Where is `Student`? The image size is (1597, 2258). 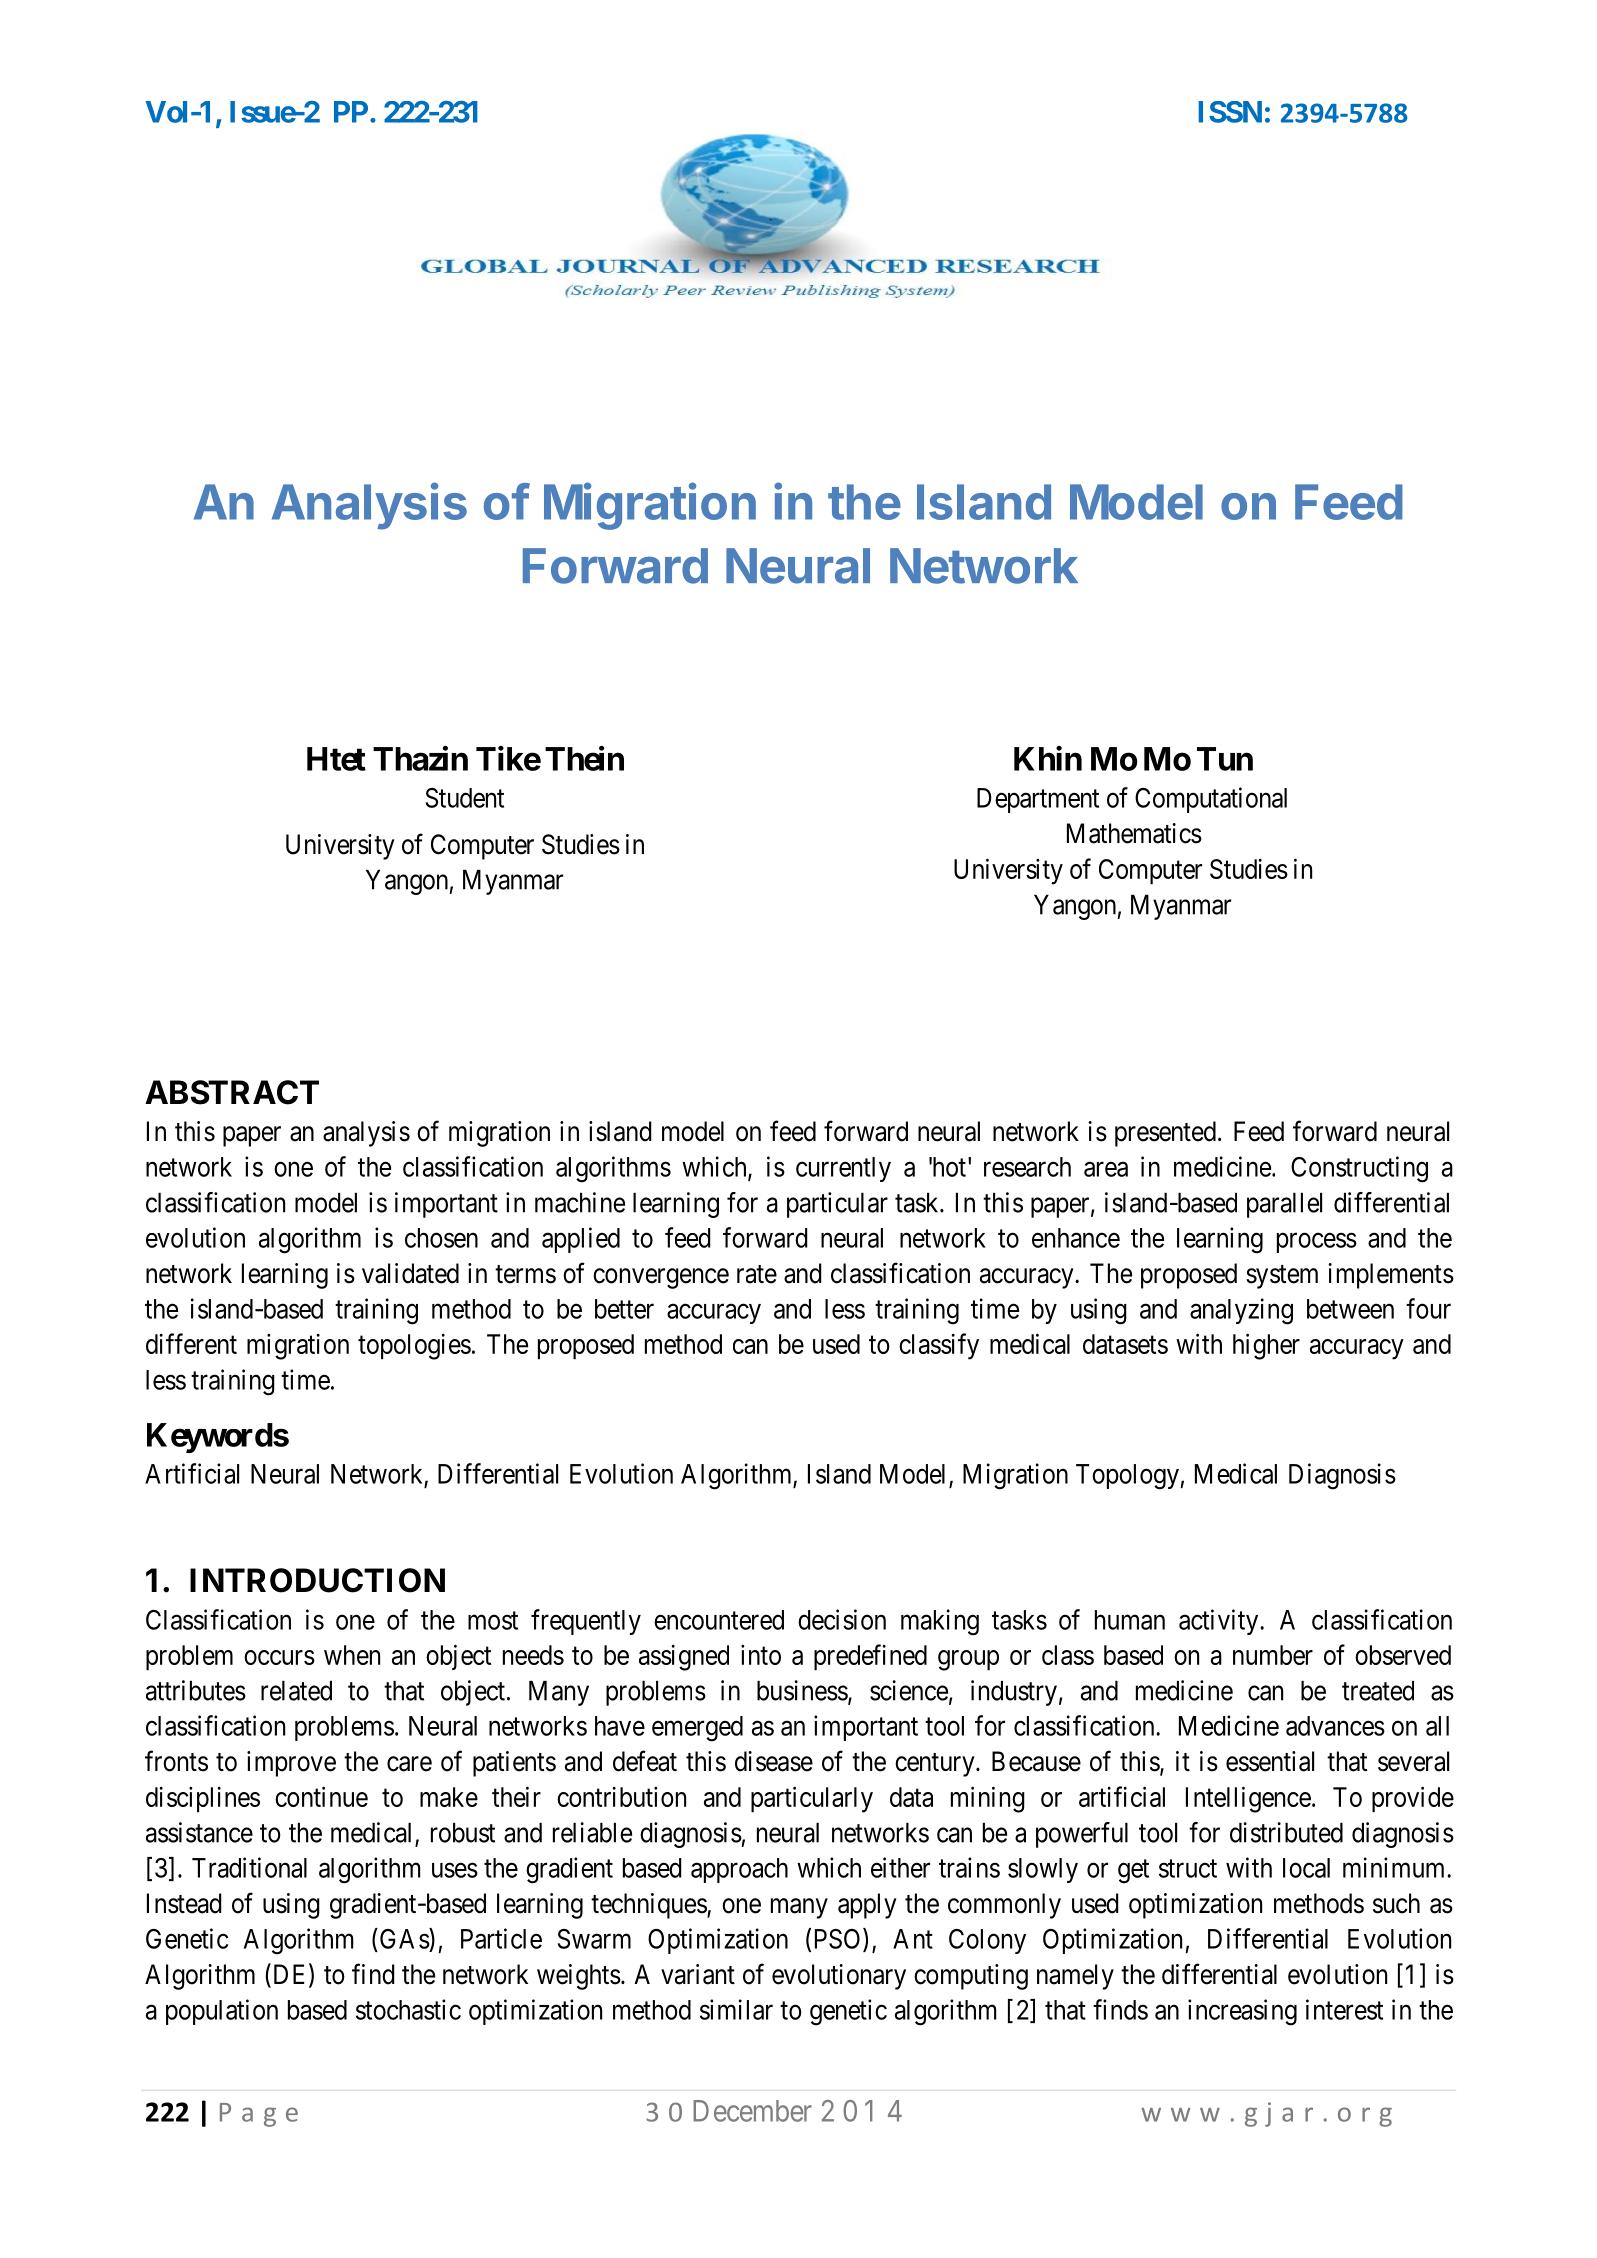 Student is located at coordinates (464, 798).
